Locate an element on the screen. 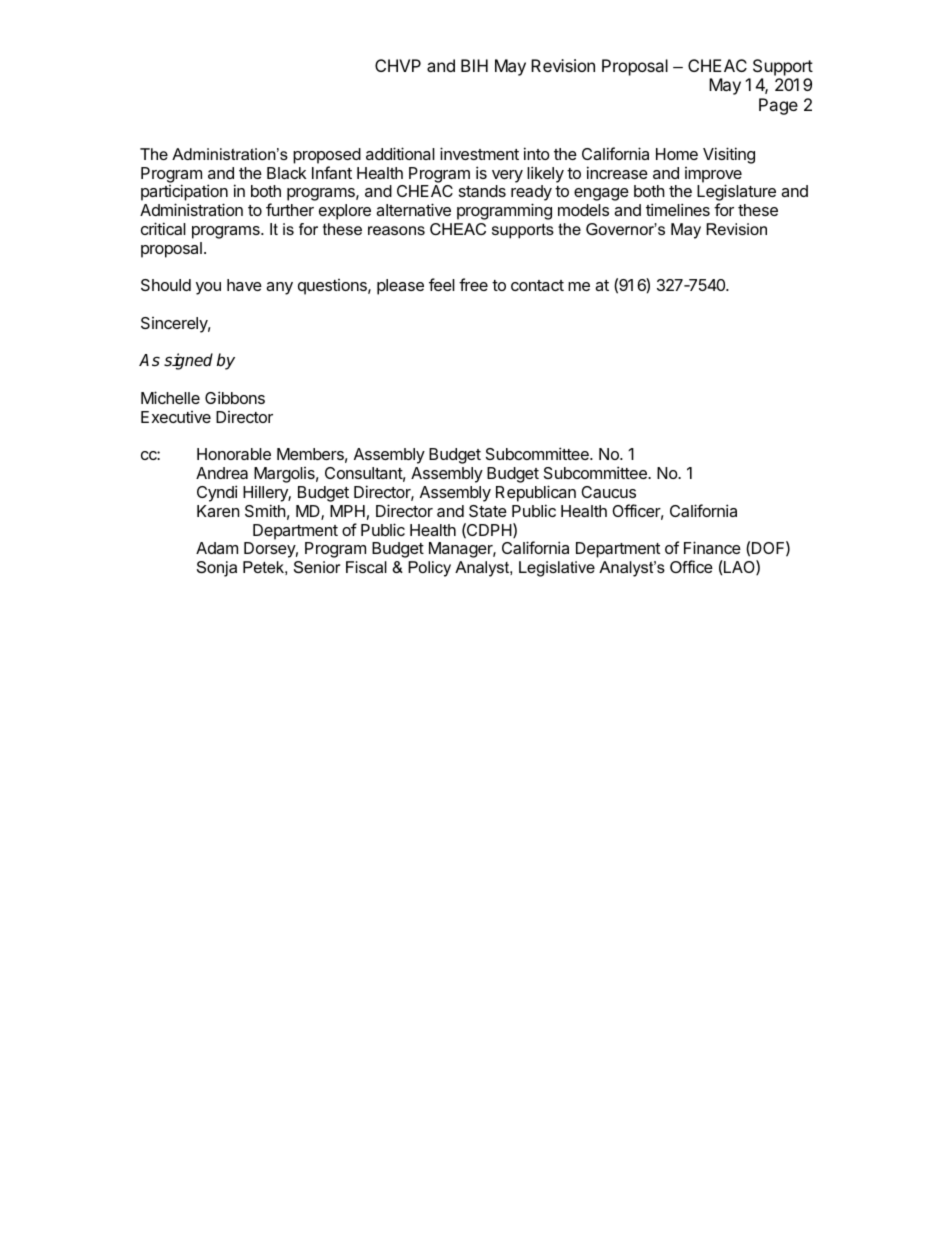 This screenshot has height=1233, width=952. Adam is located at coordinates (217, 548).
